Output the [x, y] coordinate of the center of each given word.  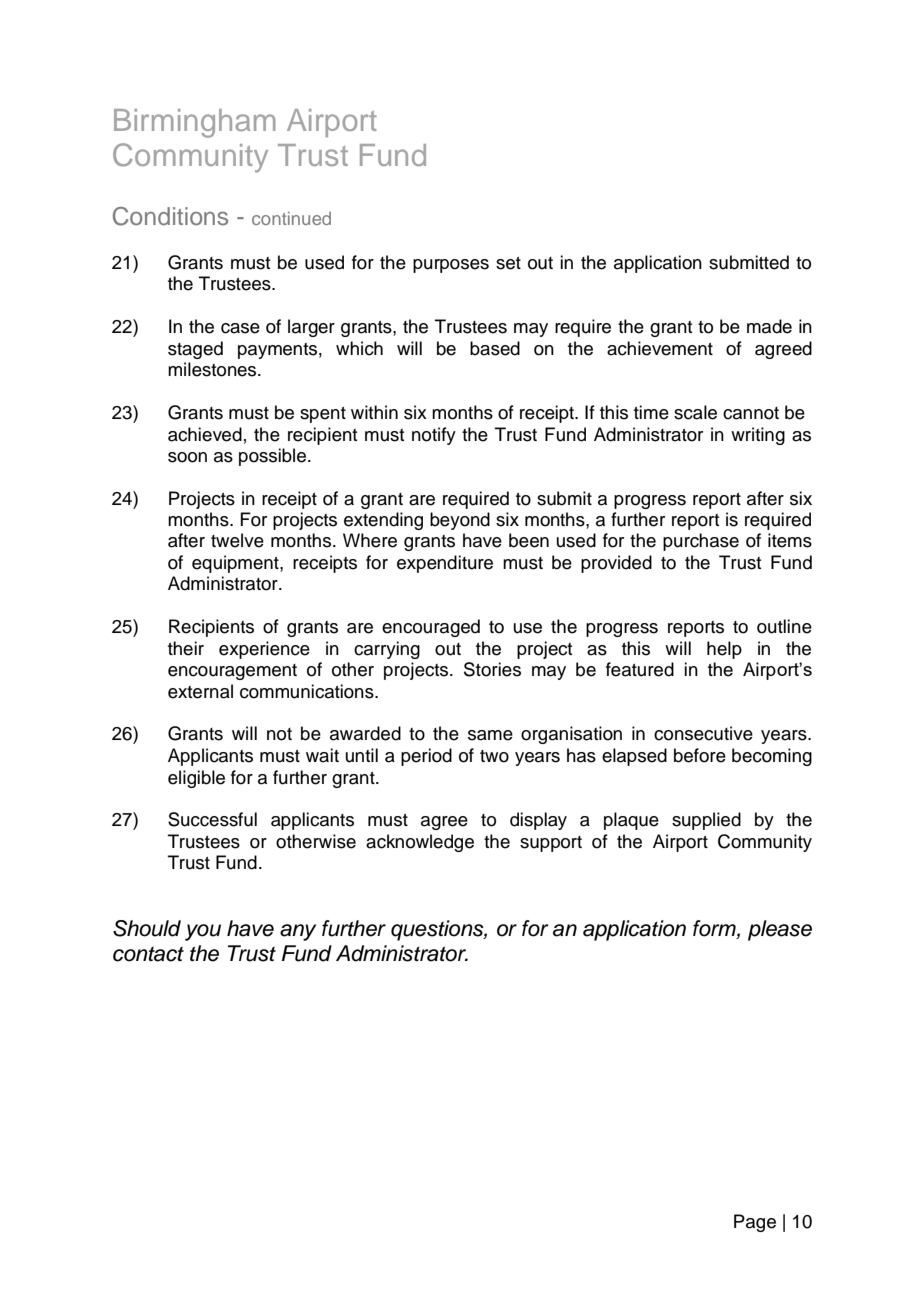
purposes [451, 266]
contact [148, 954]
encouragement [232, 672]
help [724, 650]
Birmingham [195, 123]
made [769, 326]
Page [755, 1223]
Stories [492, 669]
